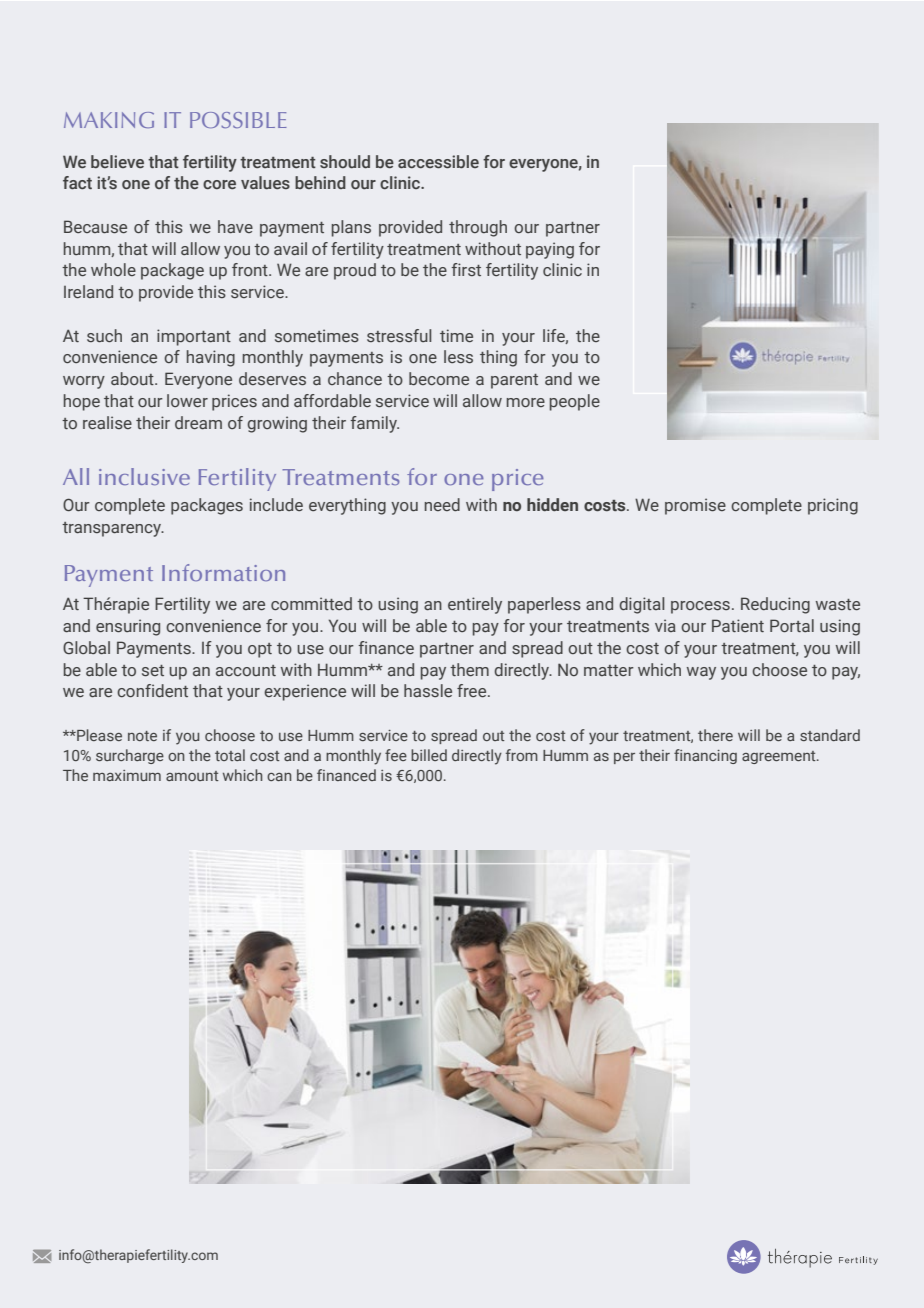  I want to click on transparency, so click(112, 529).
